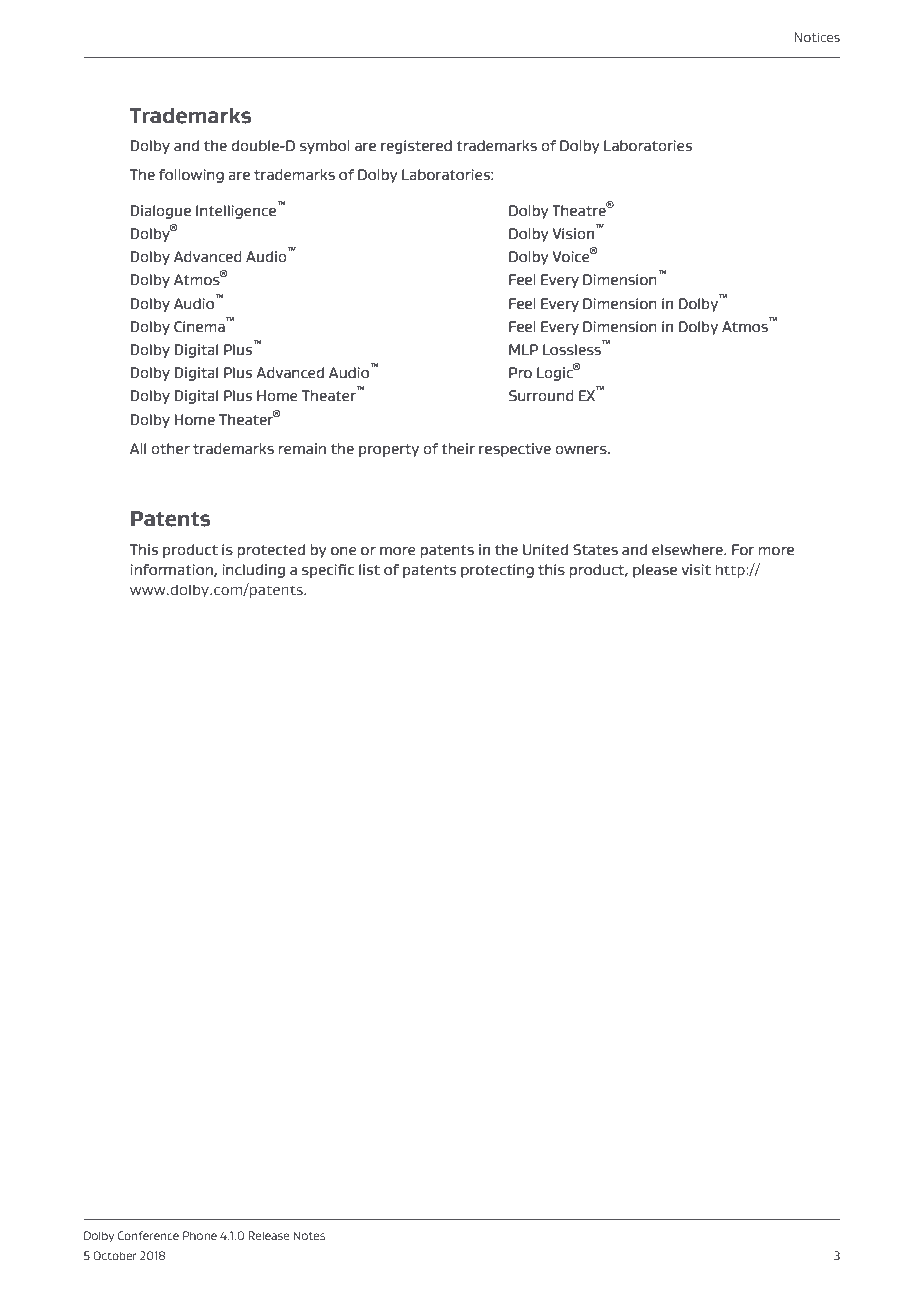 The width and height of the image is (924, 1303). Describe the element at coordinates (416, 147) in the image. I see `registered` at that location.
